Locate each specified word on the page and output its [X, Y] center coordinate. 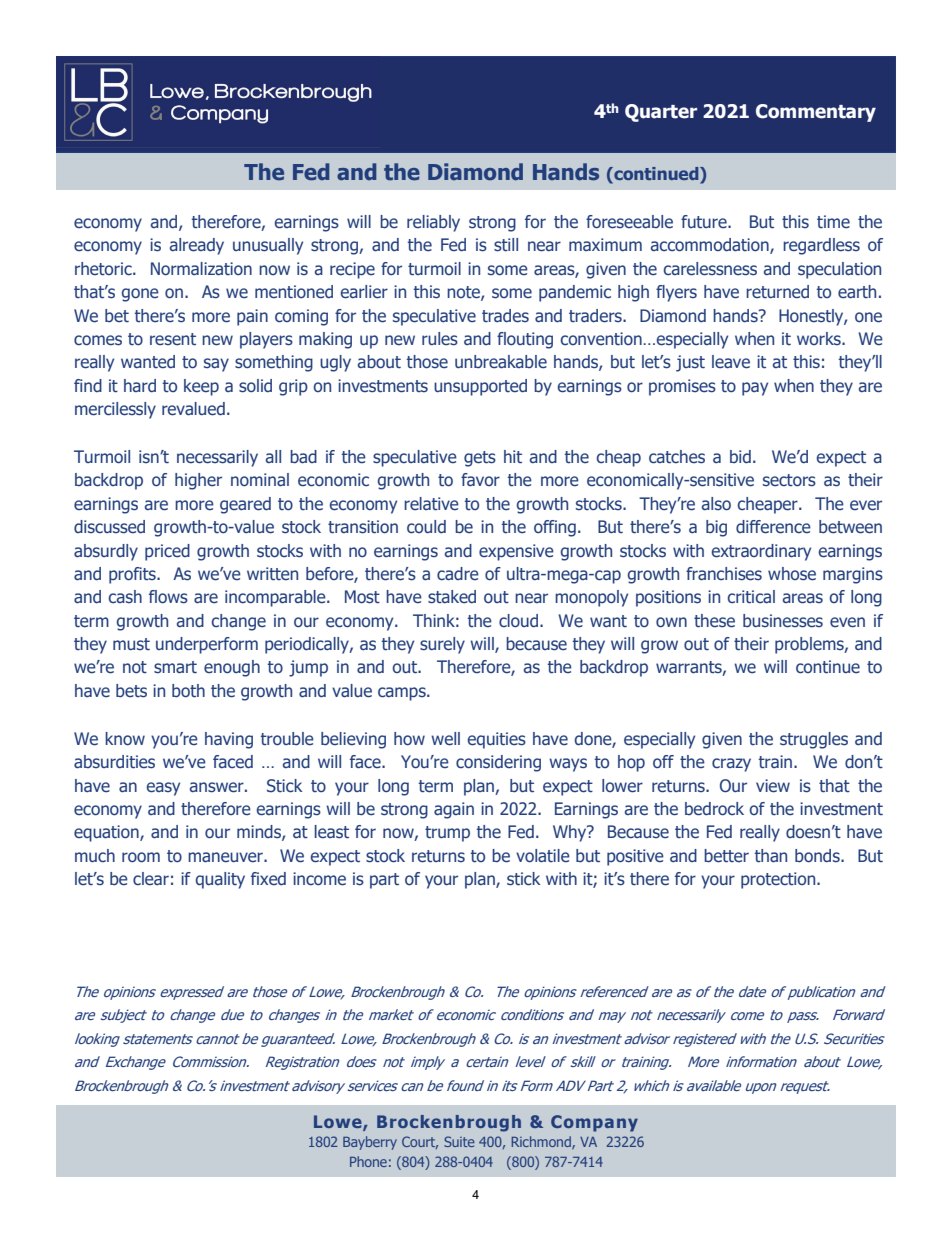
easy [163, 789]
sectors [789, 480]
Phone [368, 1161]
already [197, 246]
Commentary [816, 113]
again [454, 810]
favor [480, 479]
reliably [433, 223]
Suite [459, 1141]
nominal [260, 479]
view [773, 786]
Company [594, 1123]
